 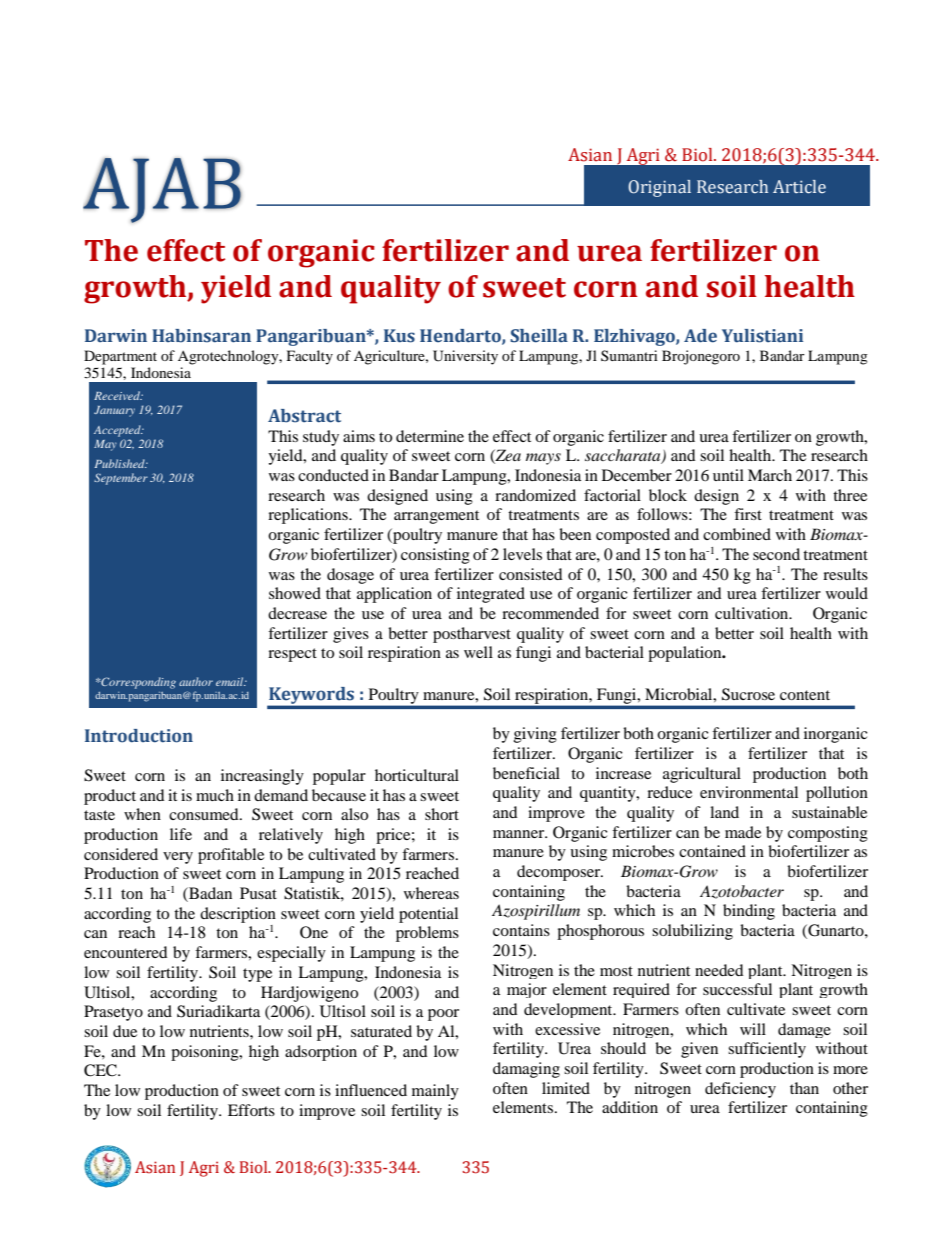 What do you see at coordinates (435, 1092) in the screenshot?
I see `mainly` at bounding box center [435, 1092].
